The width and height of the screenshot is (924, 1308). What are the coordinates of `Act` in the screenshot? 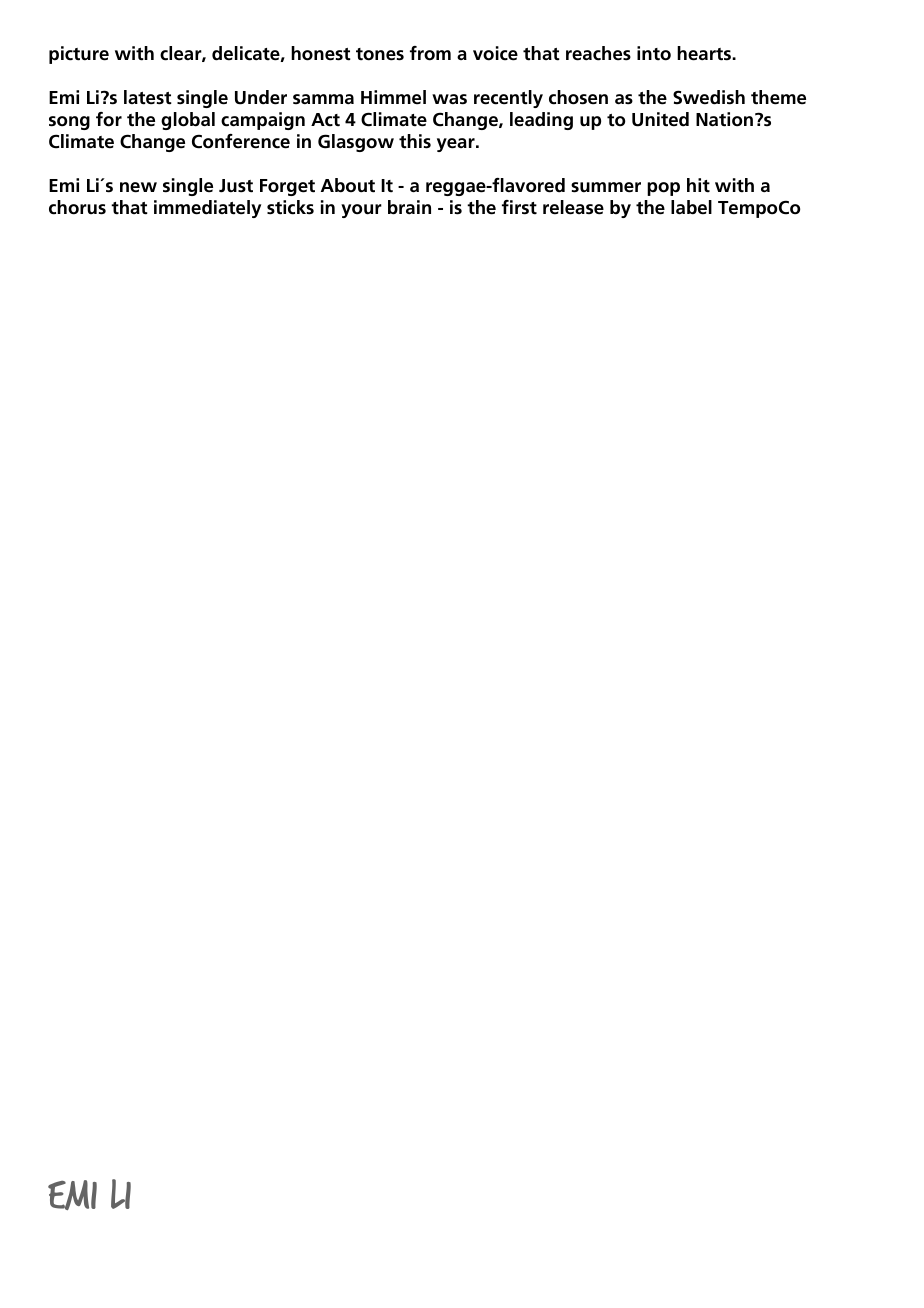 It's located at (325, 120).
